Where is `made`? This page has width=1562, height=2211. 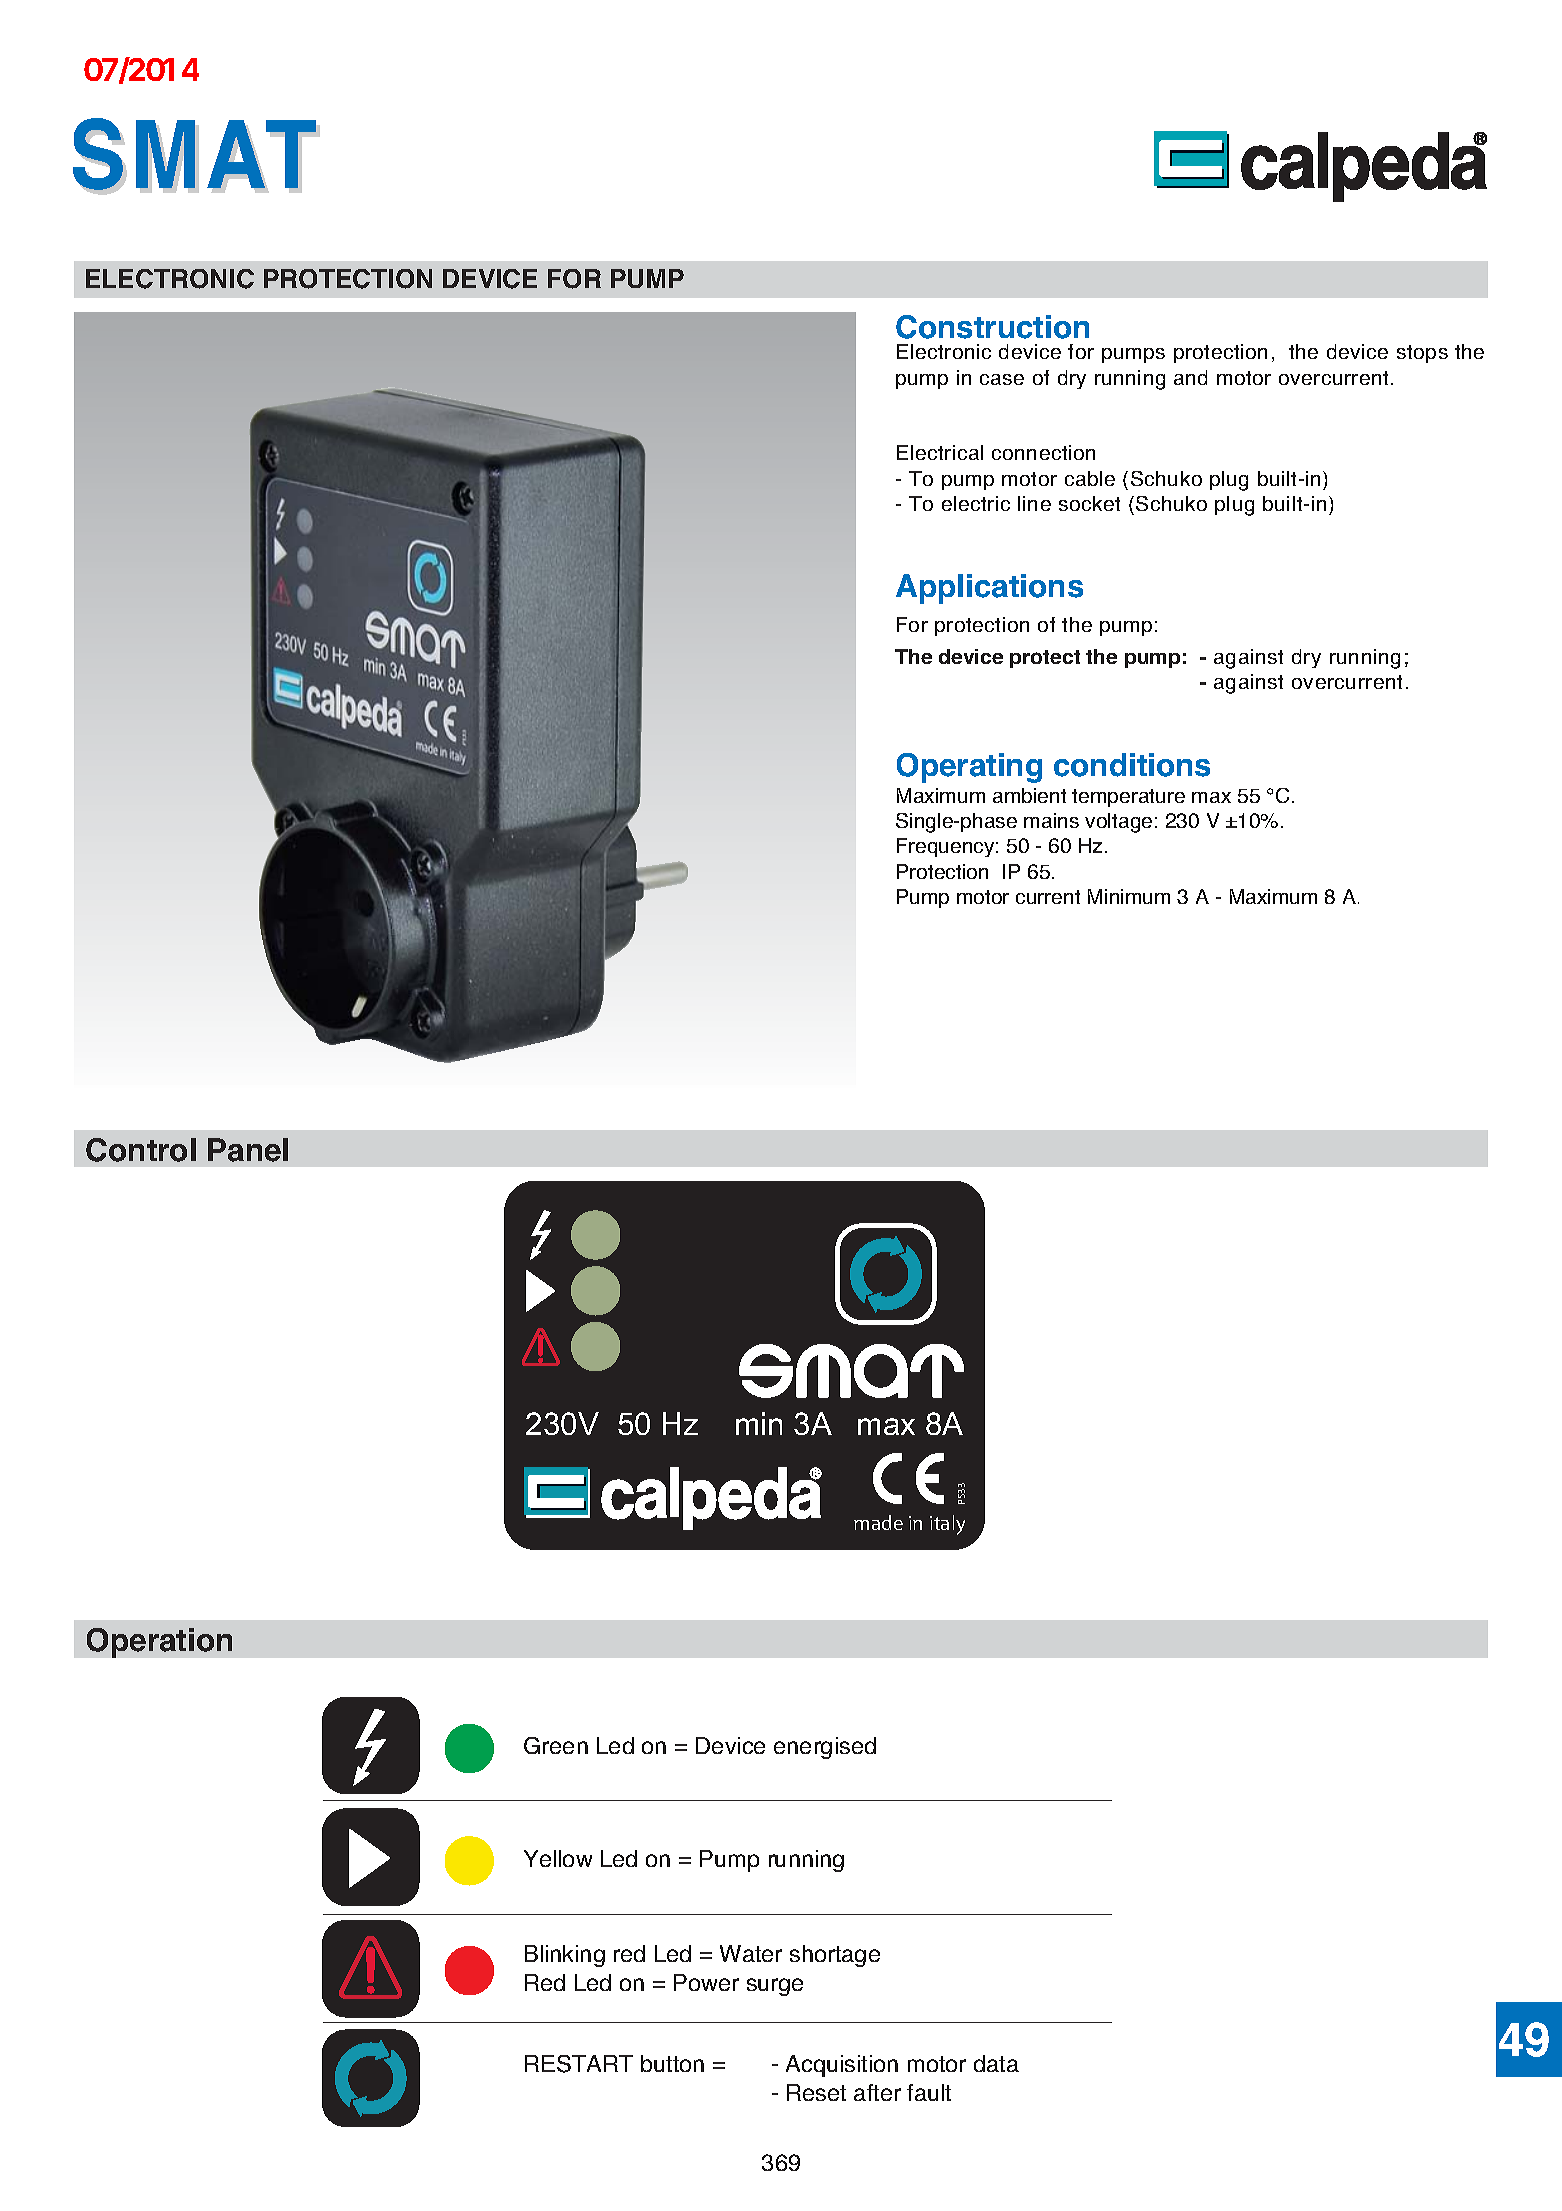
made is located at coordinates (878, 1522).
